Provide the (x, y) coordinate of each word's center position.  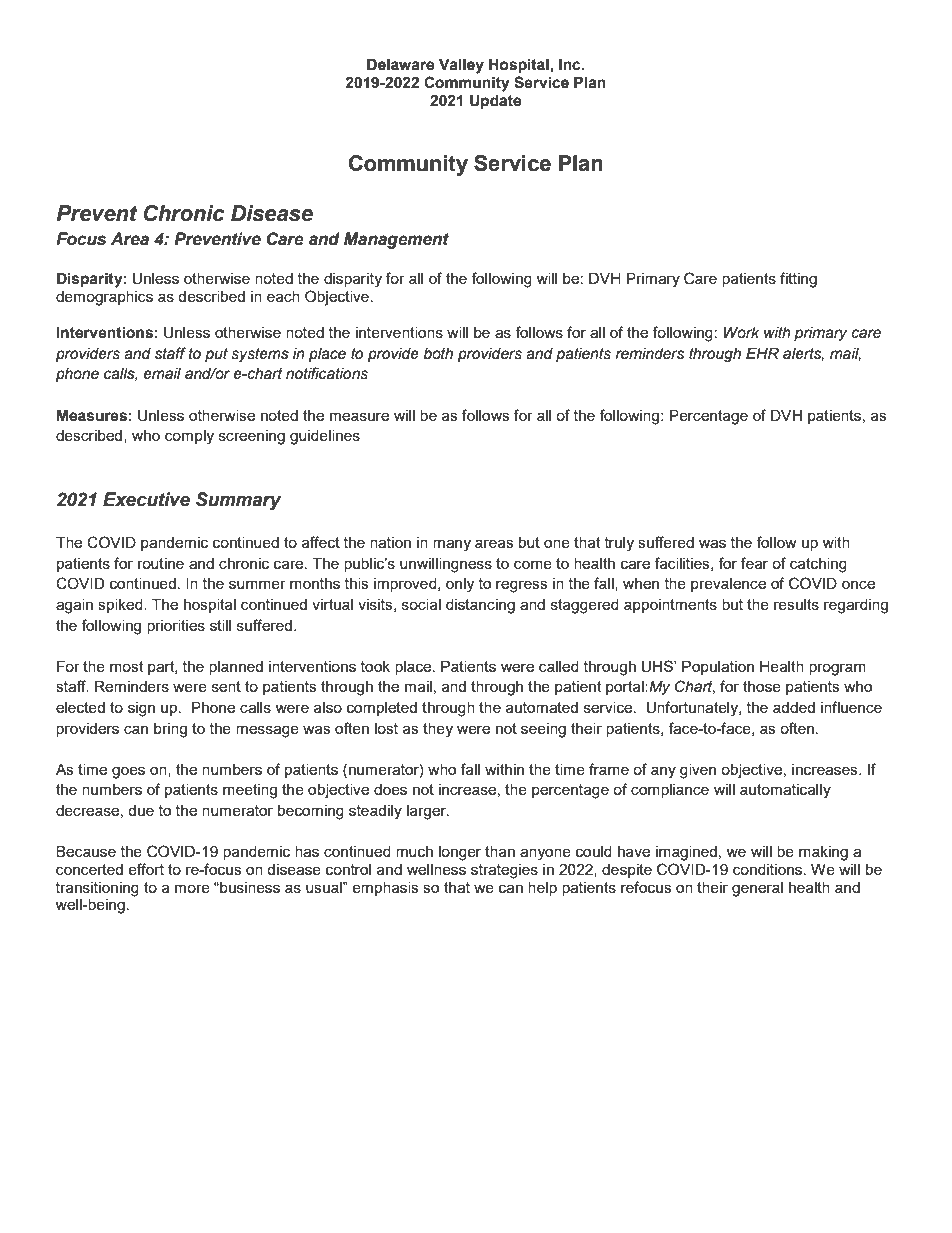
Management (396, 240)
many (452, 545)
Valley (461, 66)
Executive (146, 499)
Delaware (400, 65)
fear (754, 563)
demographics (104, 298)
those (762, 686)
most (127, 666)
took (375, 666)
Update (495, 102)
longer (460, 853)
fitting (798, 280)
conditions (769, 869)
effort (146, 869)
